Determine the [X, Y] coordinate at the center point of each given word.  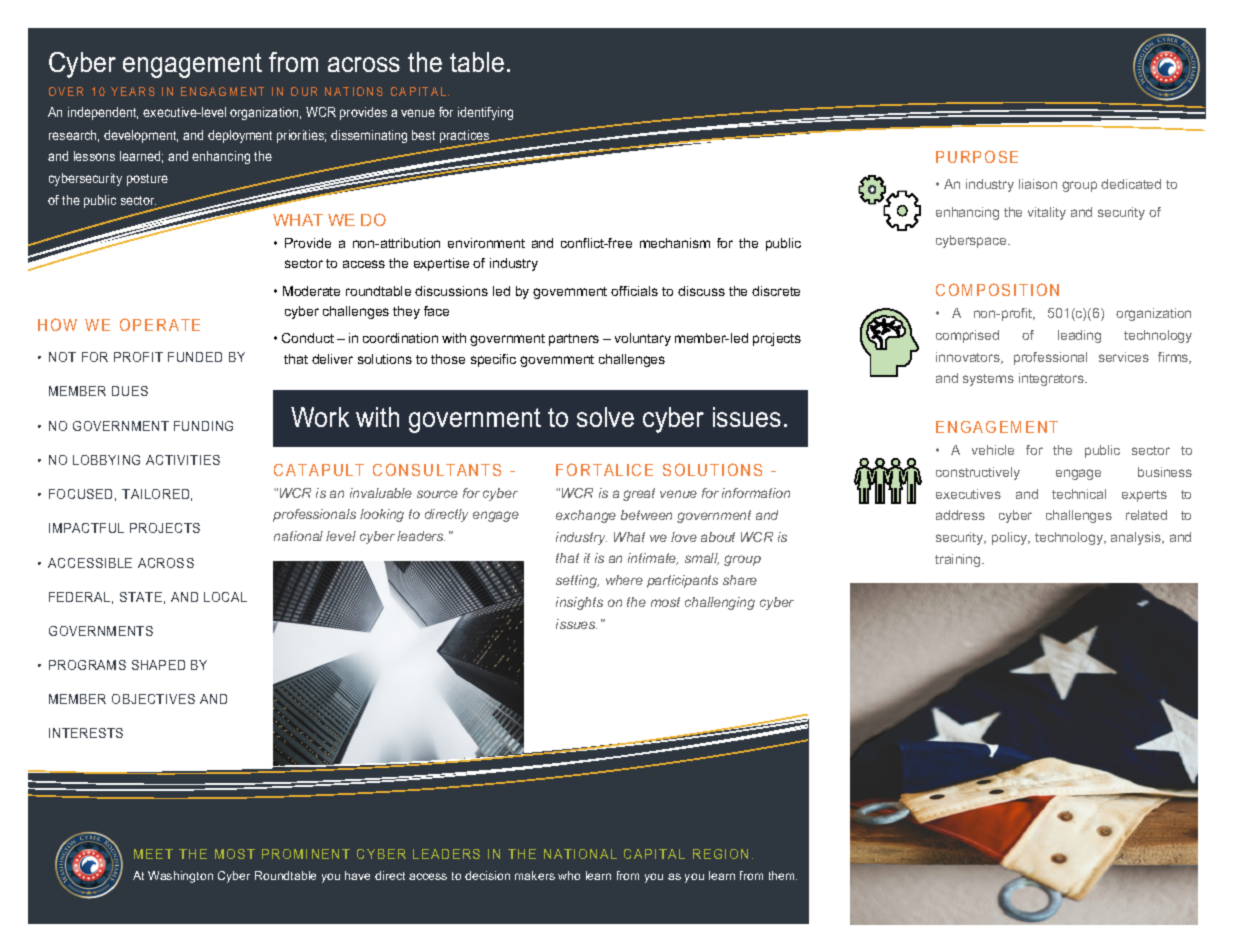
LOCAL [225, 597]
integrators [1052, 379]
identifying [485, 113]
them [783, 875]
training [959, 560]
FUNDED [195, 357]
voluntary [643, 339]
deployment [240, 136]
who [569, 875]
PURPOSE [977, 156]
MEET [153, 854]
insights [579, 603]
